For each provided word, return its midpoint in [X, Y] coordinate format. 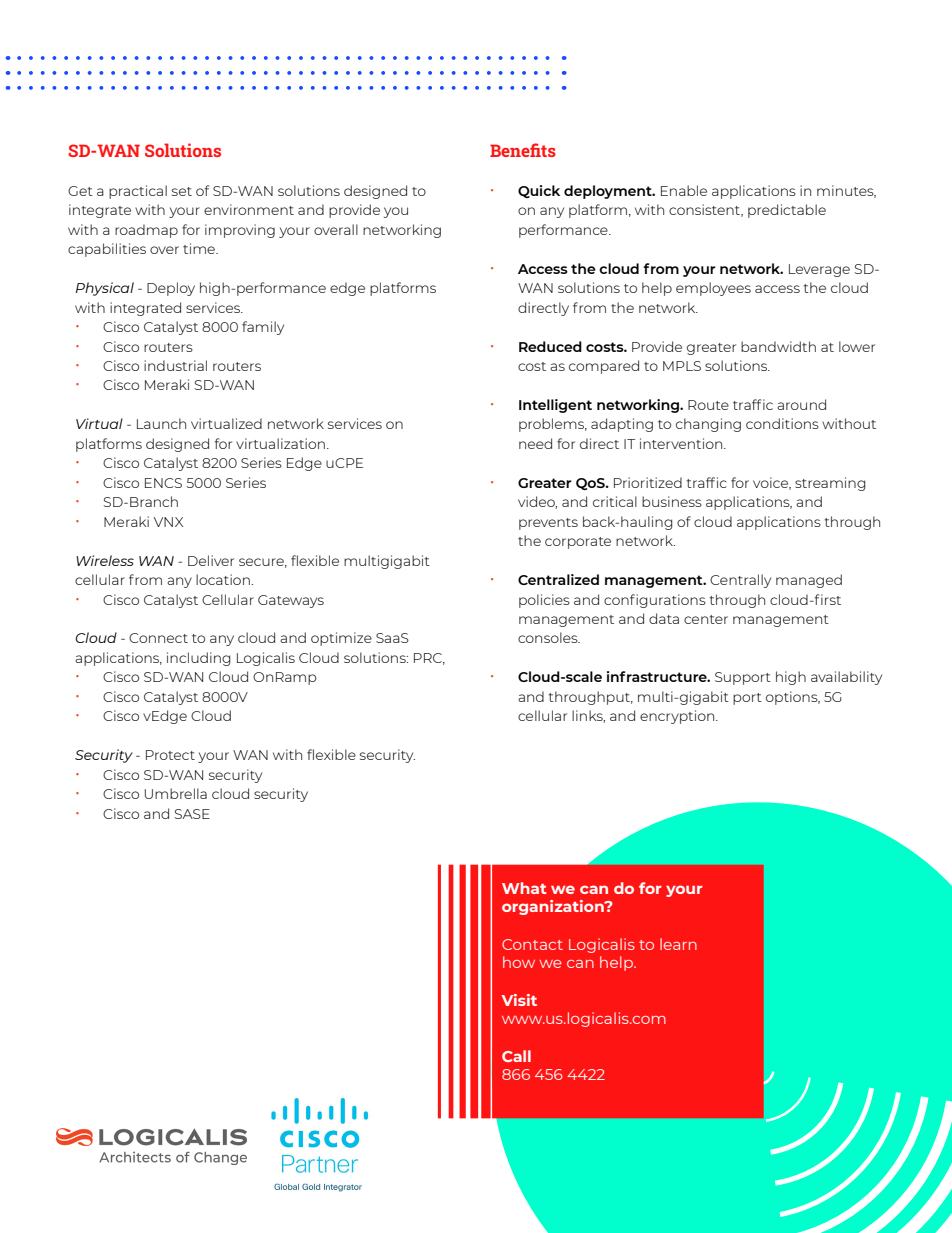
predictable [787, 211]
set [182, 191]
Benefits [523, 150]
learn [678, 944]
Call [516, 1056]
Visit [519, 1000]
